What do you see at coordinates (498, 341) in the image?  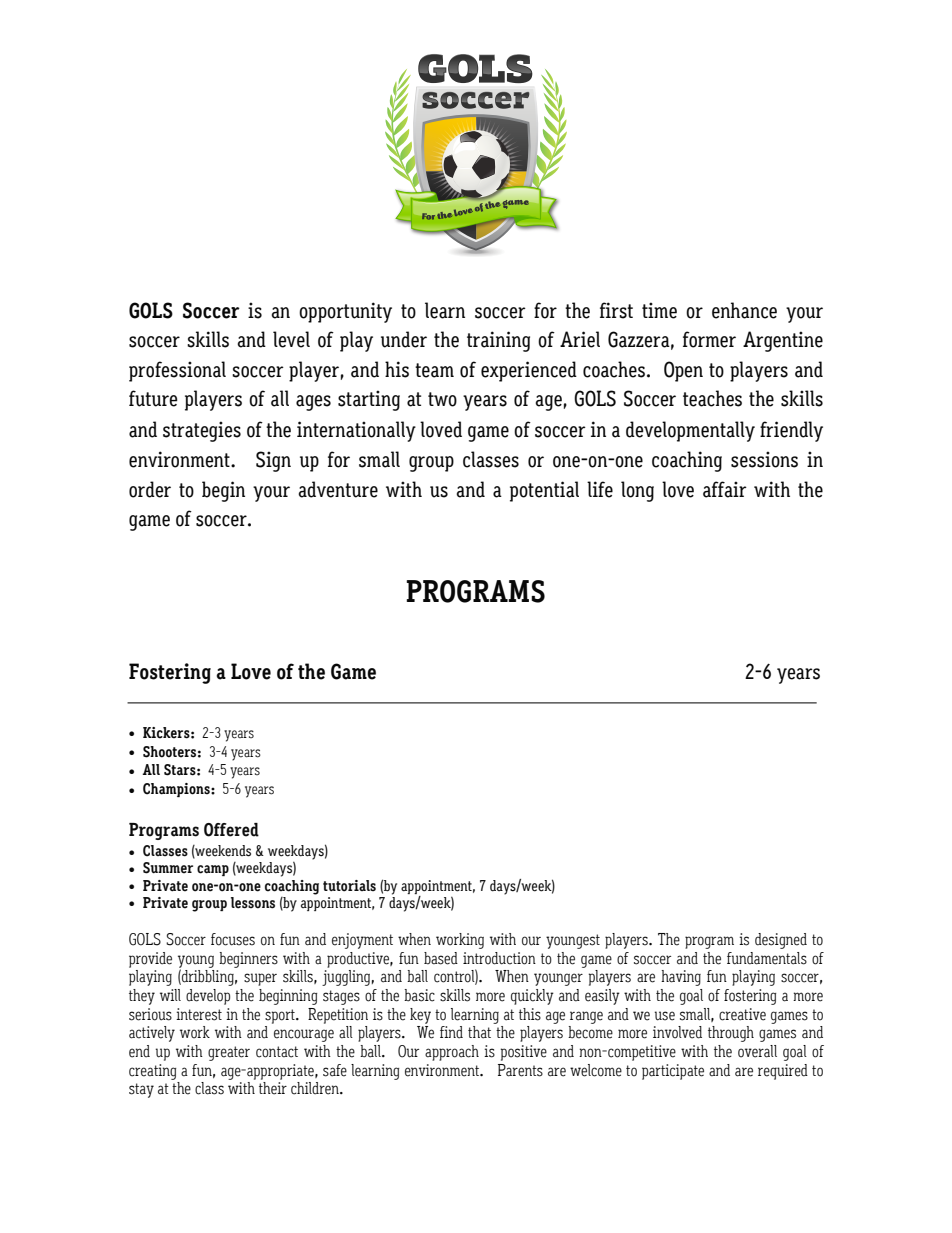 I see `training` at bounding box center [498, 341].
